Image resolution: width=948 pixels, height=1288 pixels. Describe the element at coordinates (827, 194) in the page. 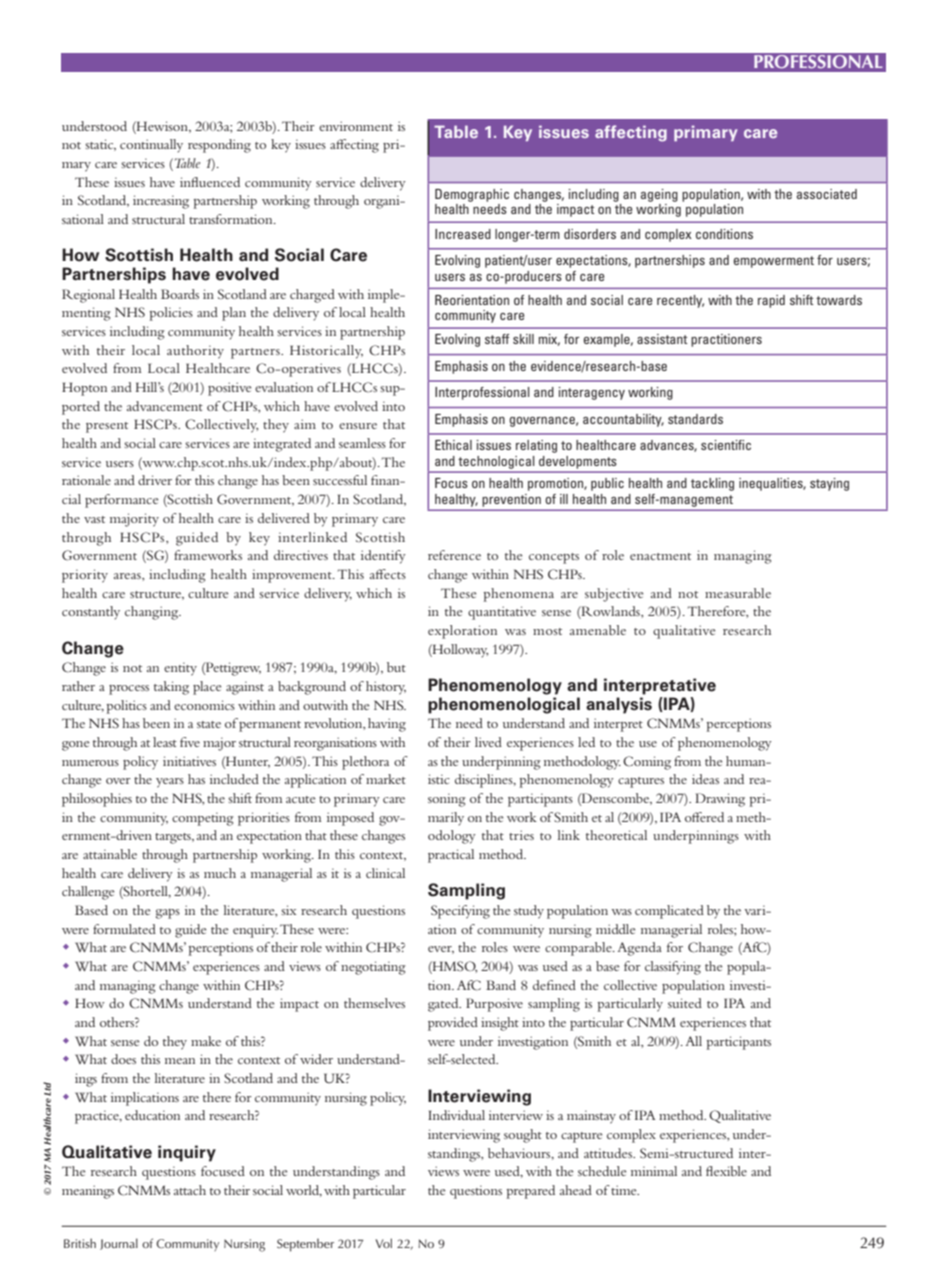

I see `associated` at that location.
